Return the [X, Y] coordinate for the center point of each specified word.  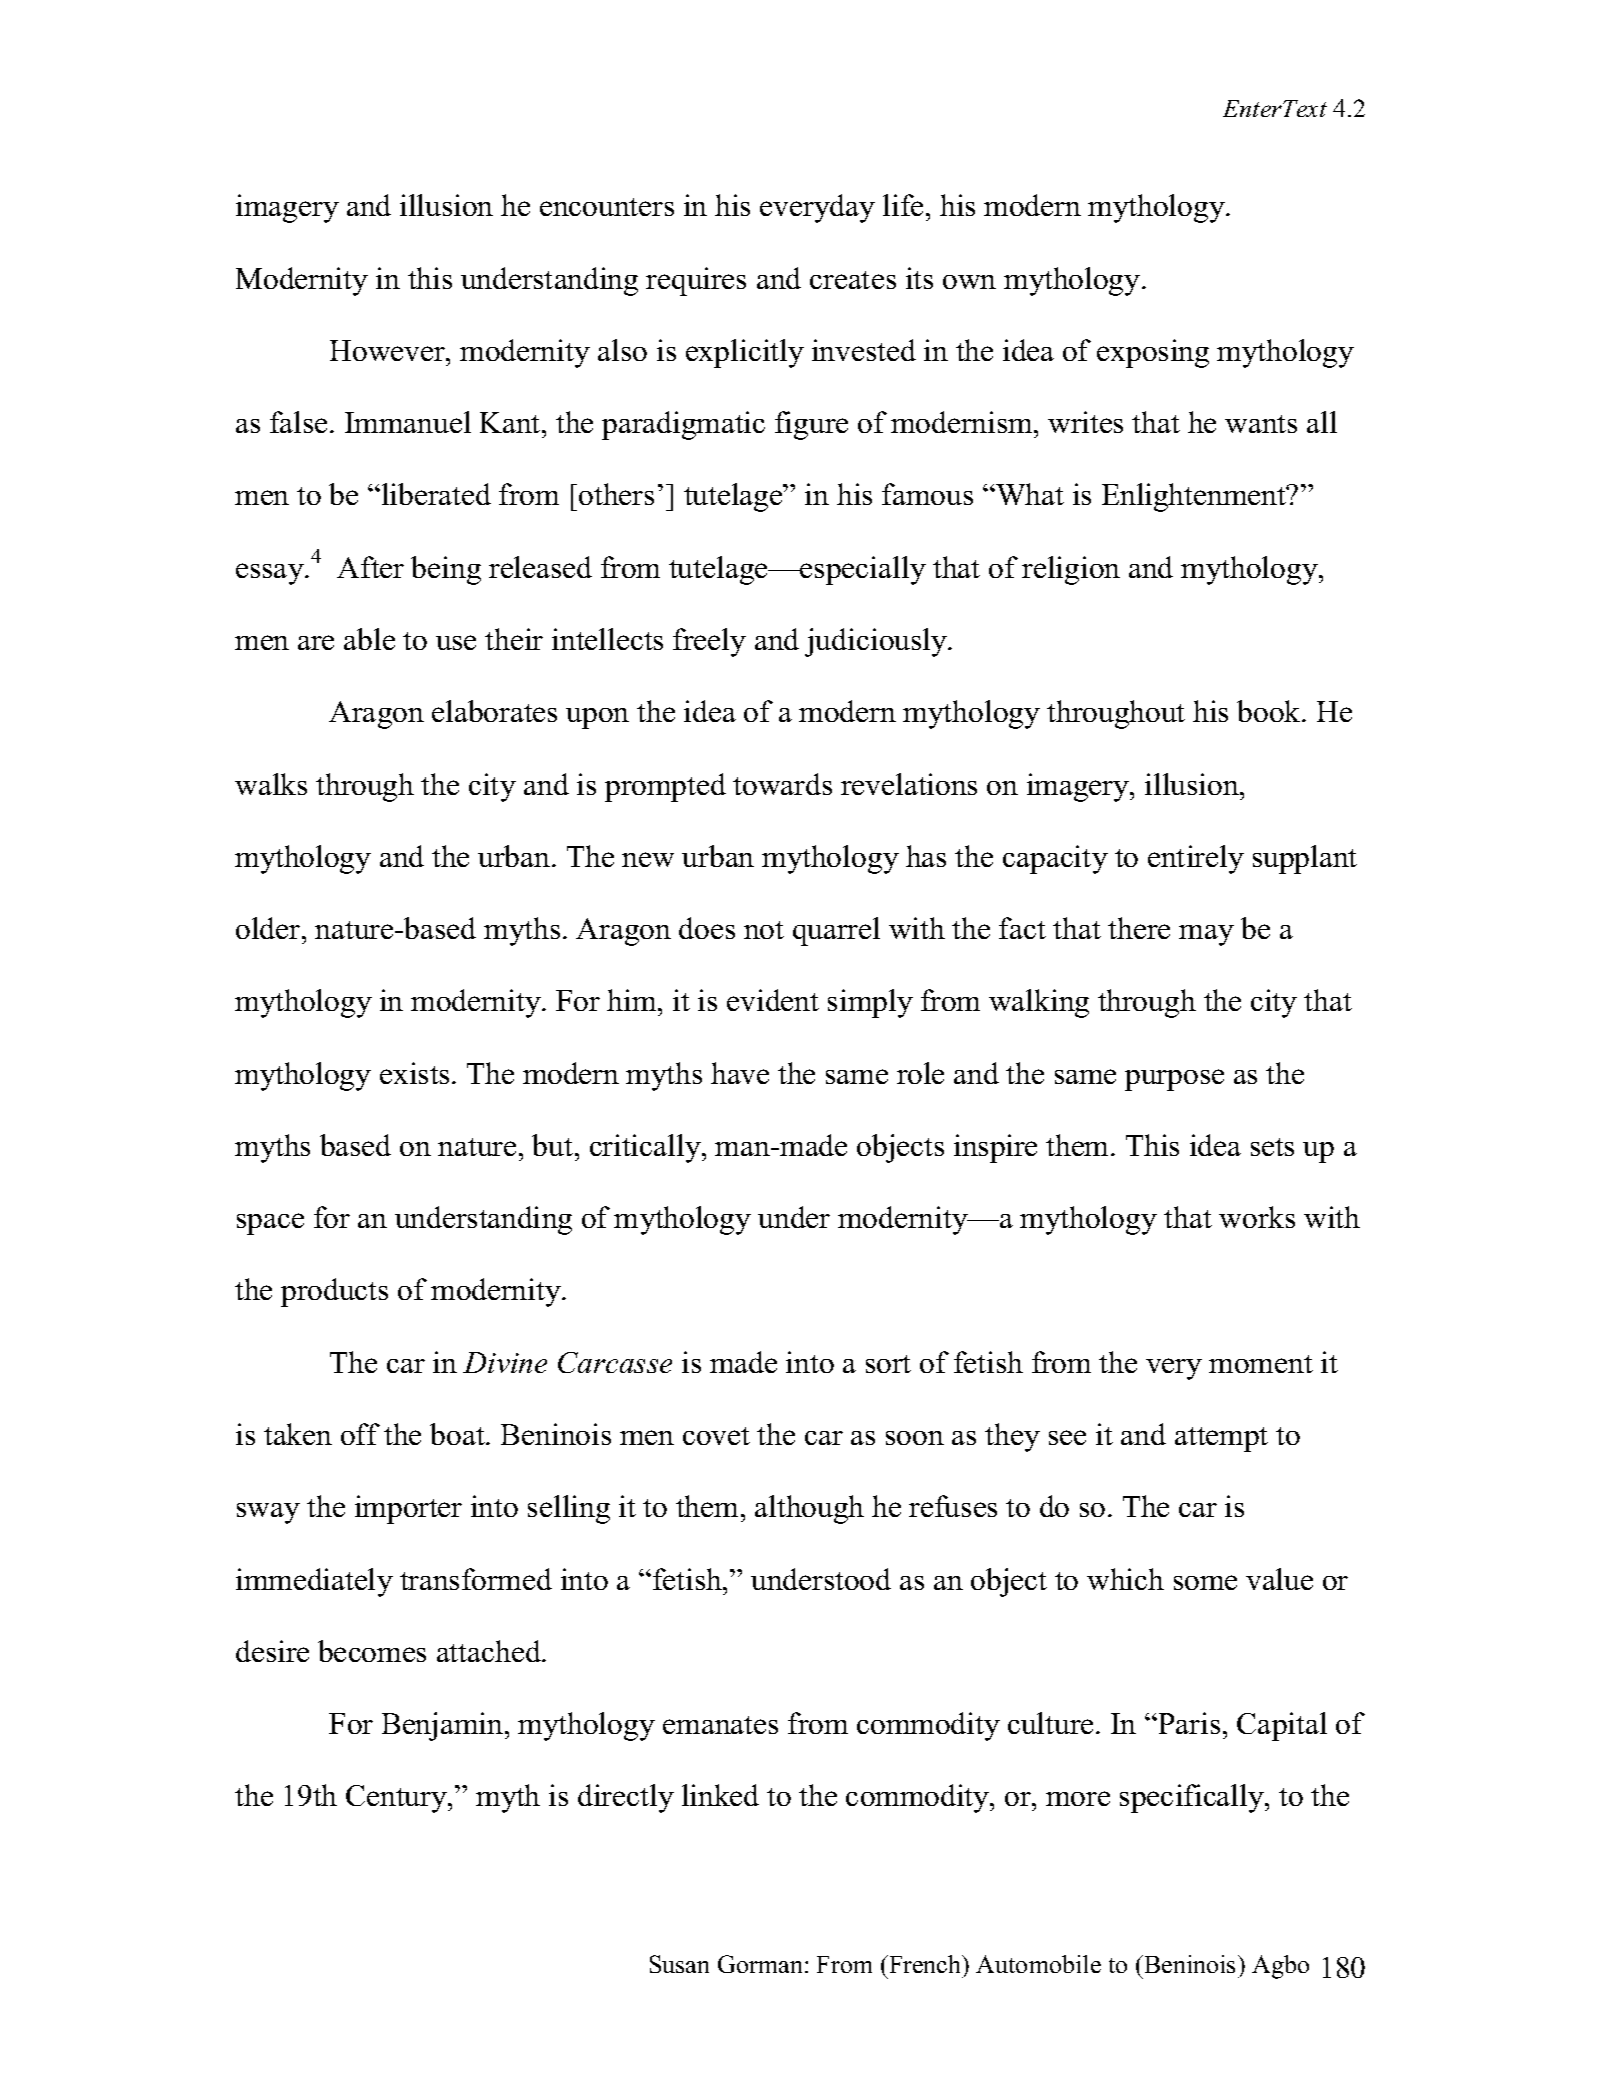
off [360, 1434]
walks [271, 784]
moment [1261, 1364]
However [389, 350]
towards [782, 784]
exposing [1153, 353]
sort [888, 1364]
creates [853, 280]
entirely [1196, 859]
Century [397, 1799]
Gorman [762, 1964]
